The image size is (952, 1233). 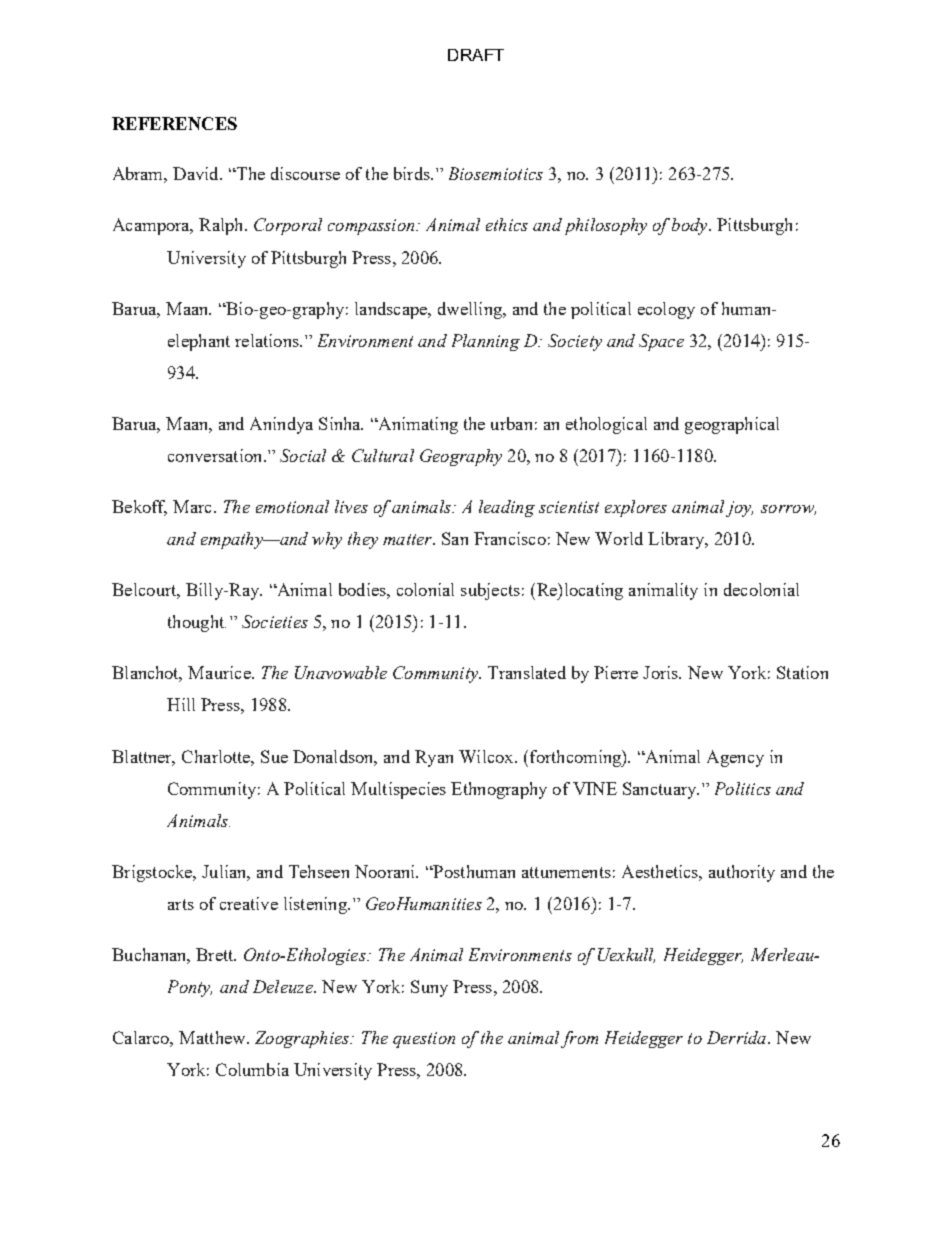 I want to click on REFERENCES, so click(x=174, y=123).
